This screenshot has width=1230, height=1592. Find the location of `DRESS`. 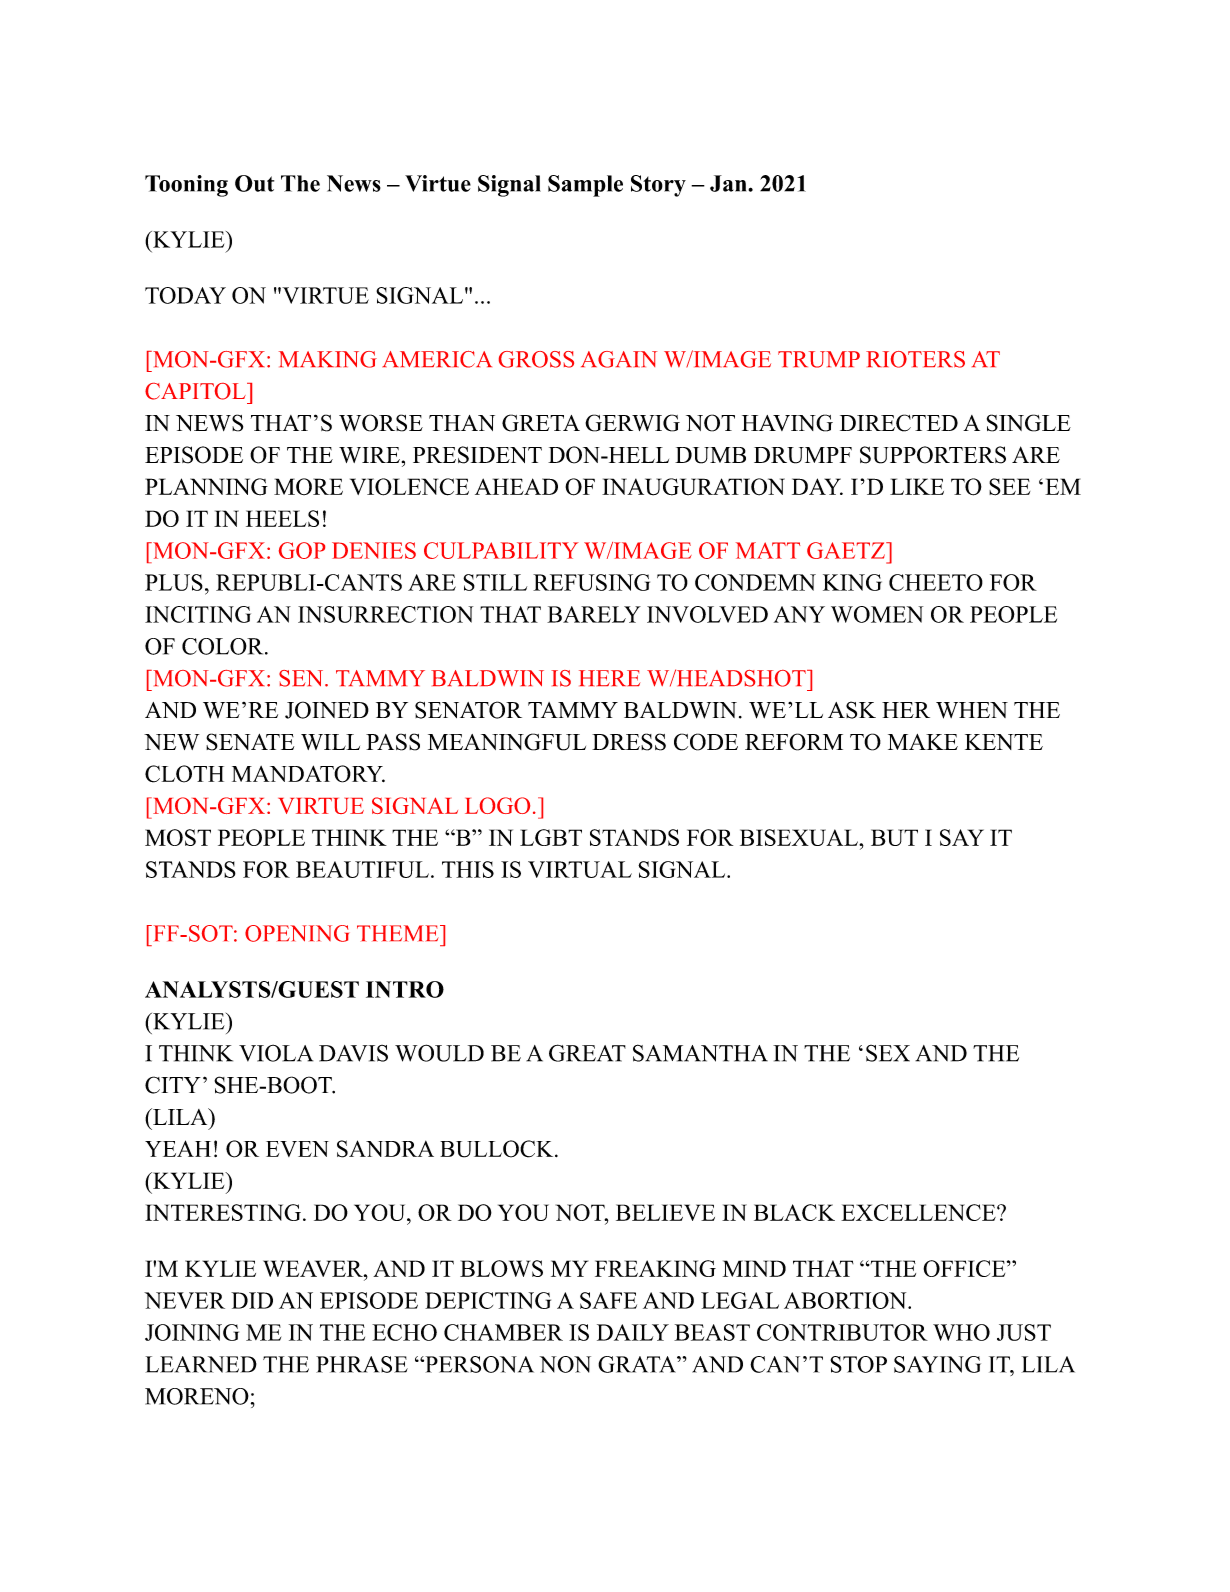

DRESS is located at coordinates (629, 742).
